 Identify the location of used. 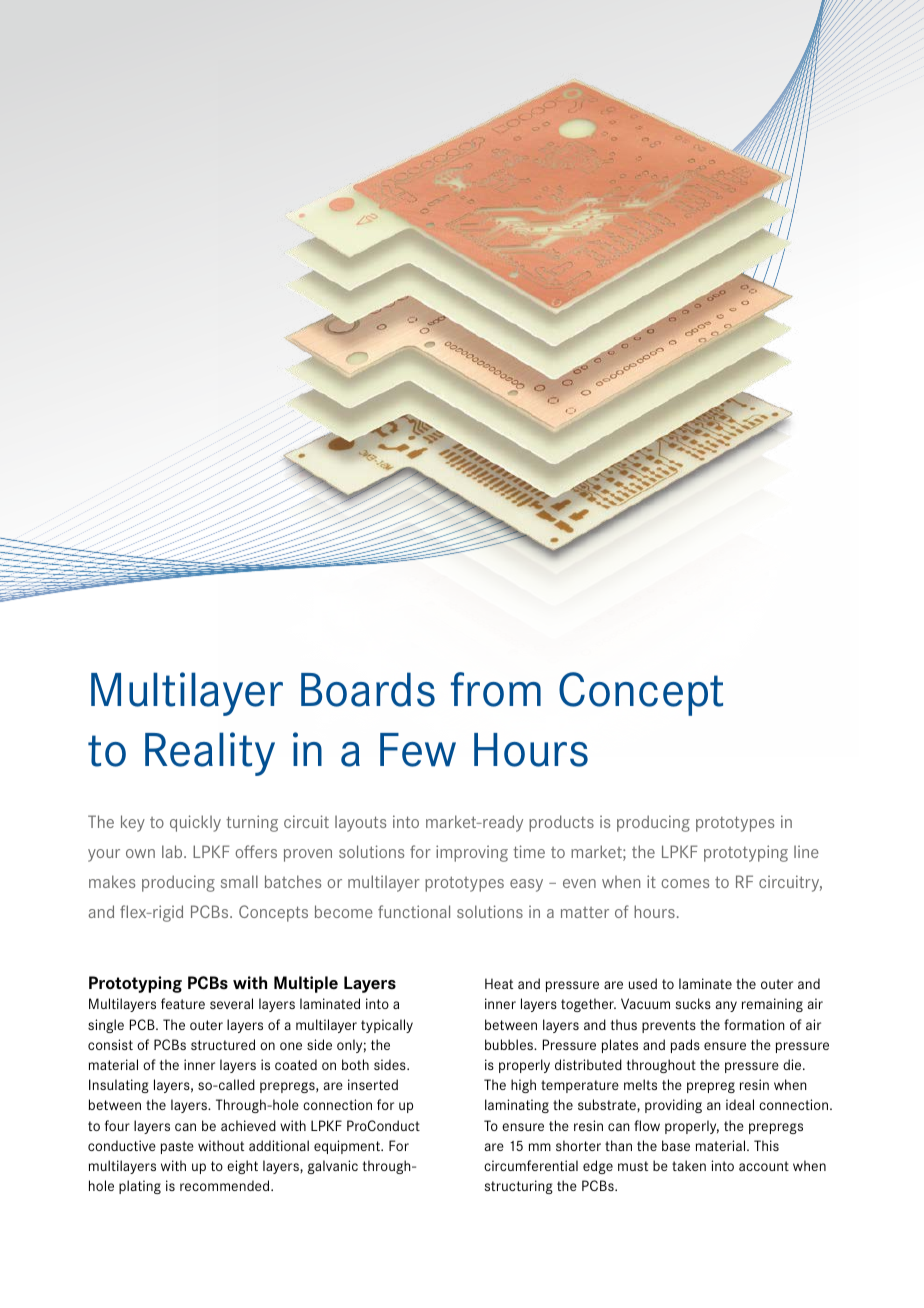
(643, 983).
